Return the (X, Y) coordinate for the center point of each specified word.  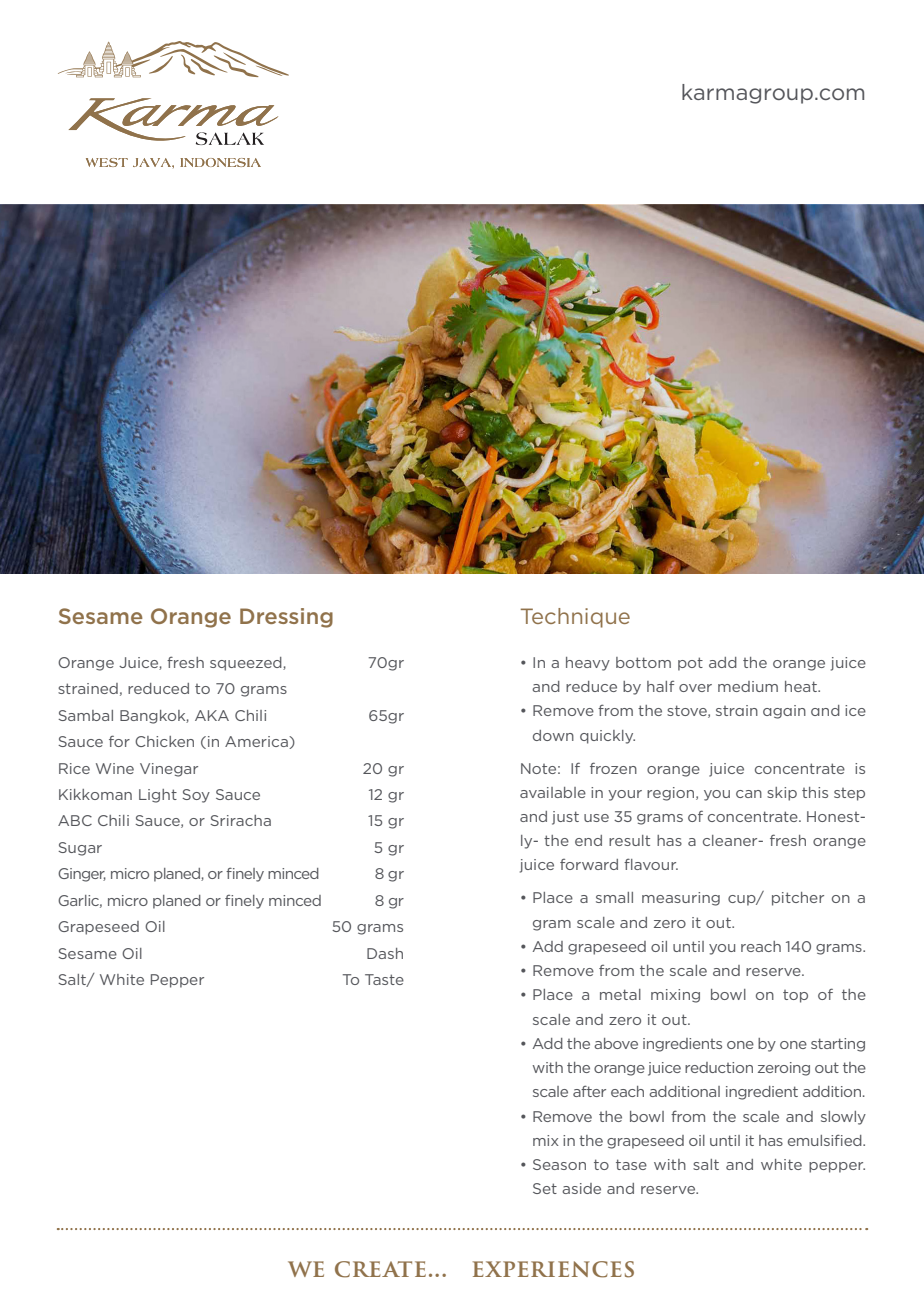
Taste (384, 979)
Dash (385, 953)
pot (690, 664)
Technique (575, 618)
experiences (553, 1269)
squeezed (247, 664)
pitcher (798, 899)
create (380, 1269)
